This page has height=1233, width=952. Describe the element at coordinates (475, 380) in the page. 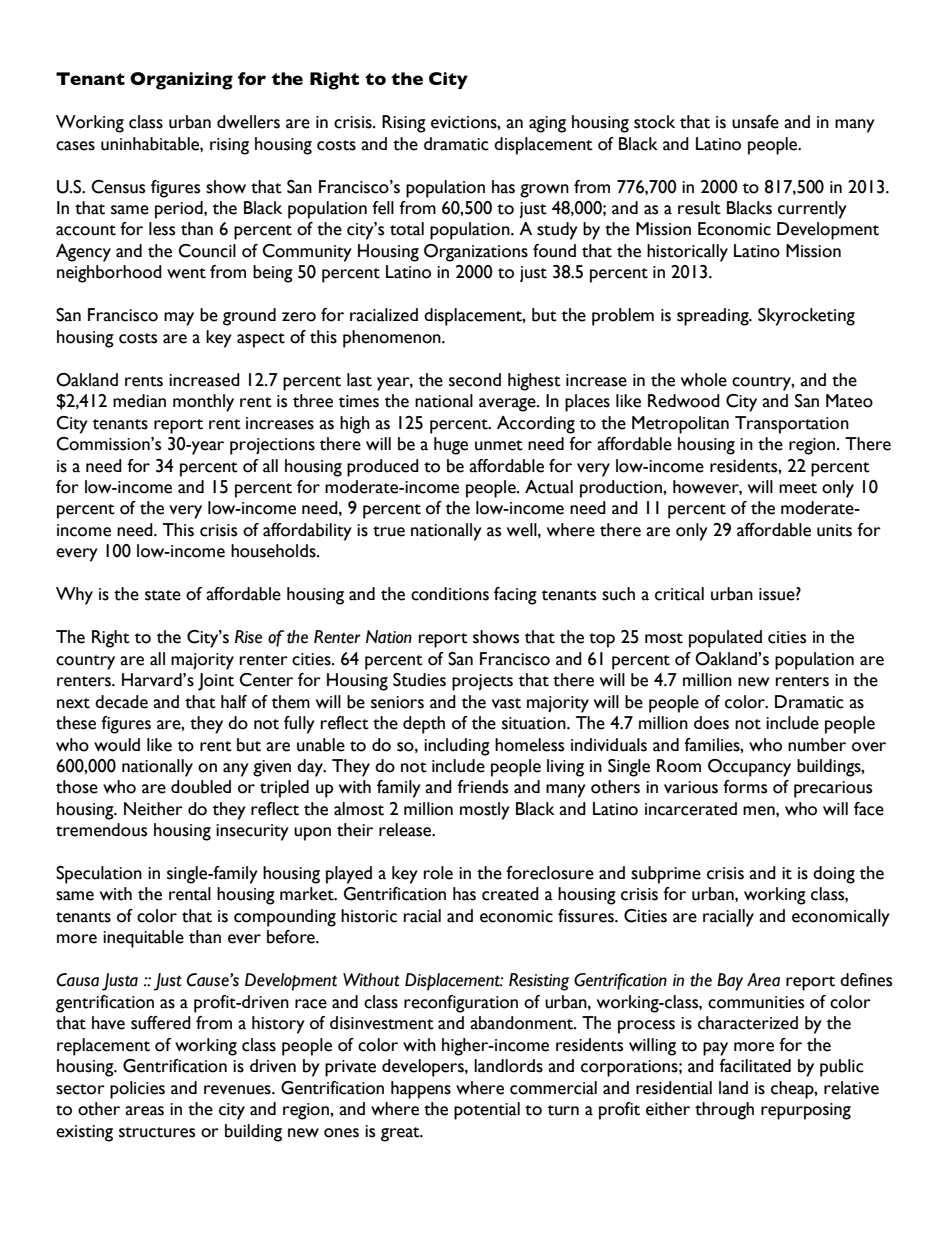

I see `second` at that location.
